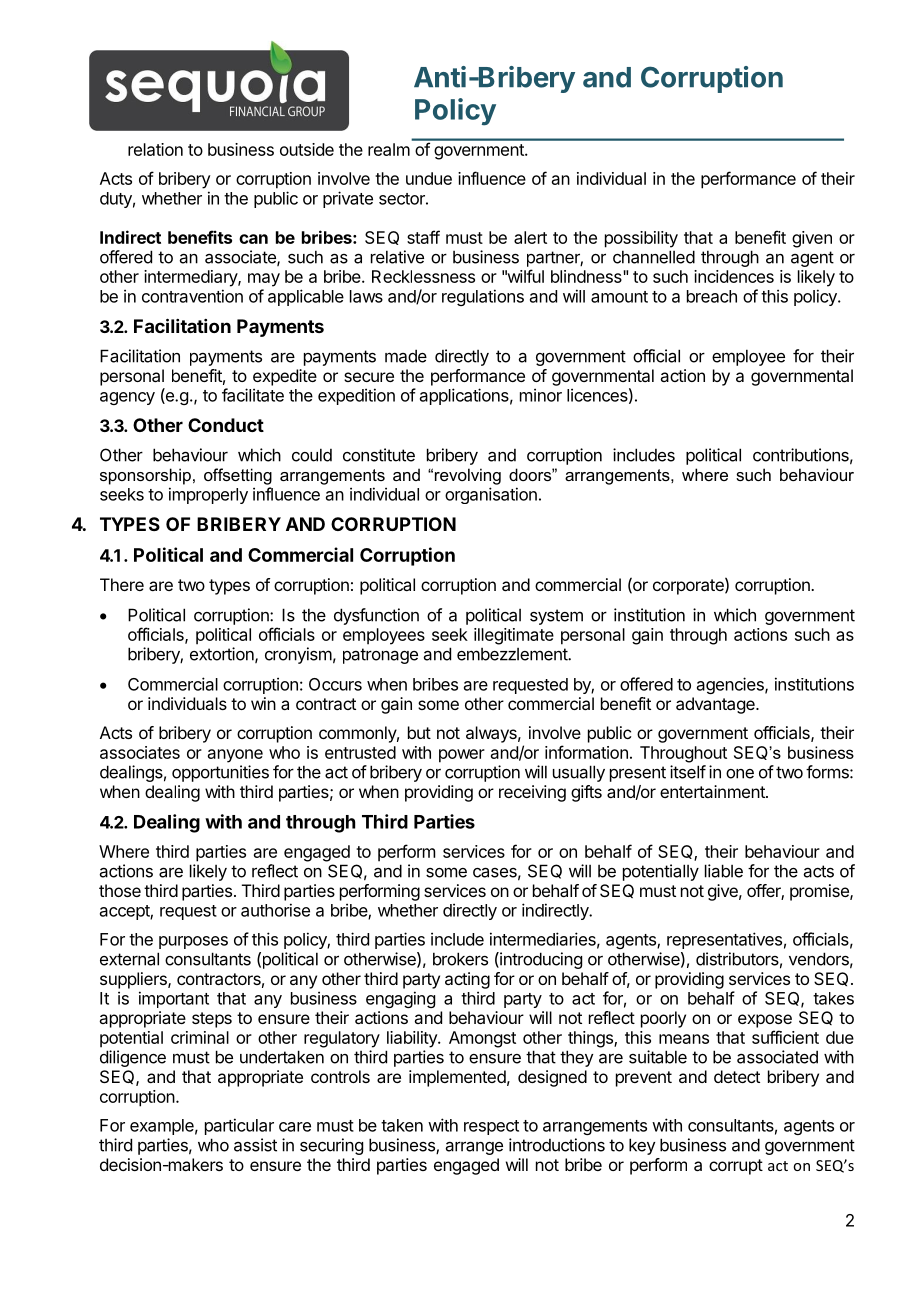 This image has width=924, height=1308. I want to click on system, so click(556, 617).
